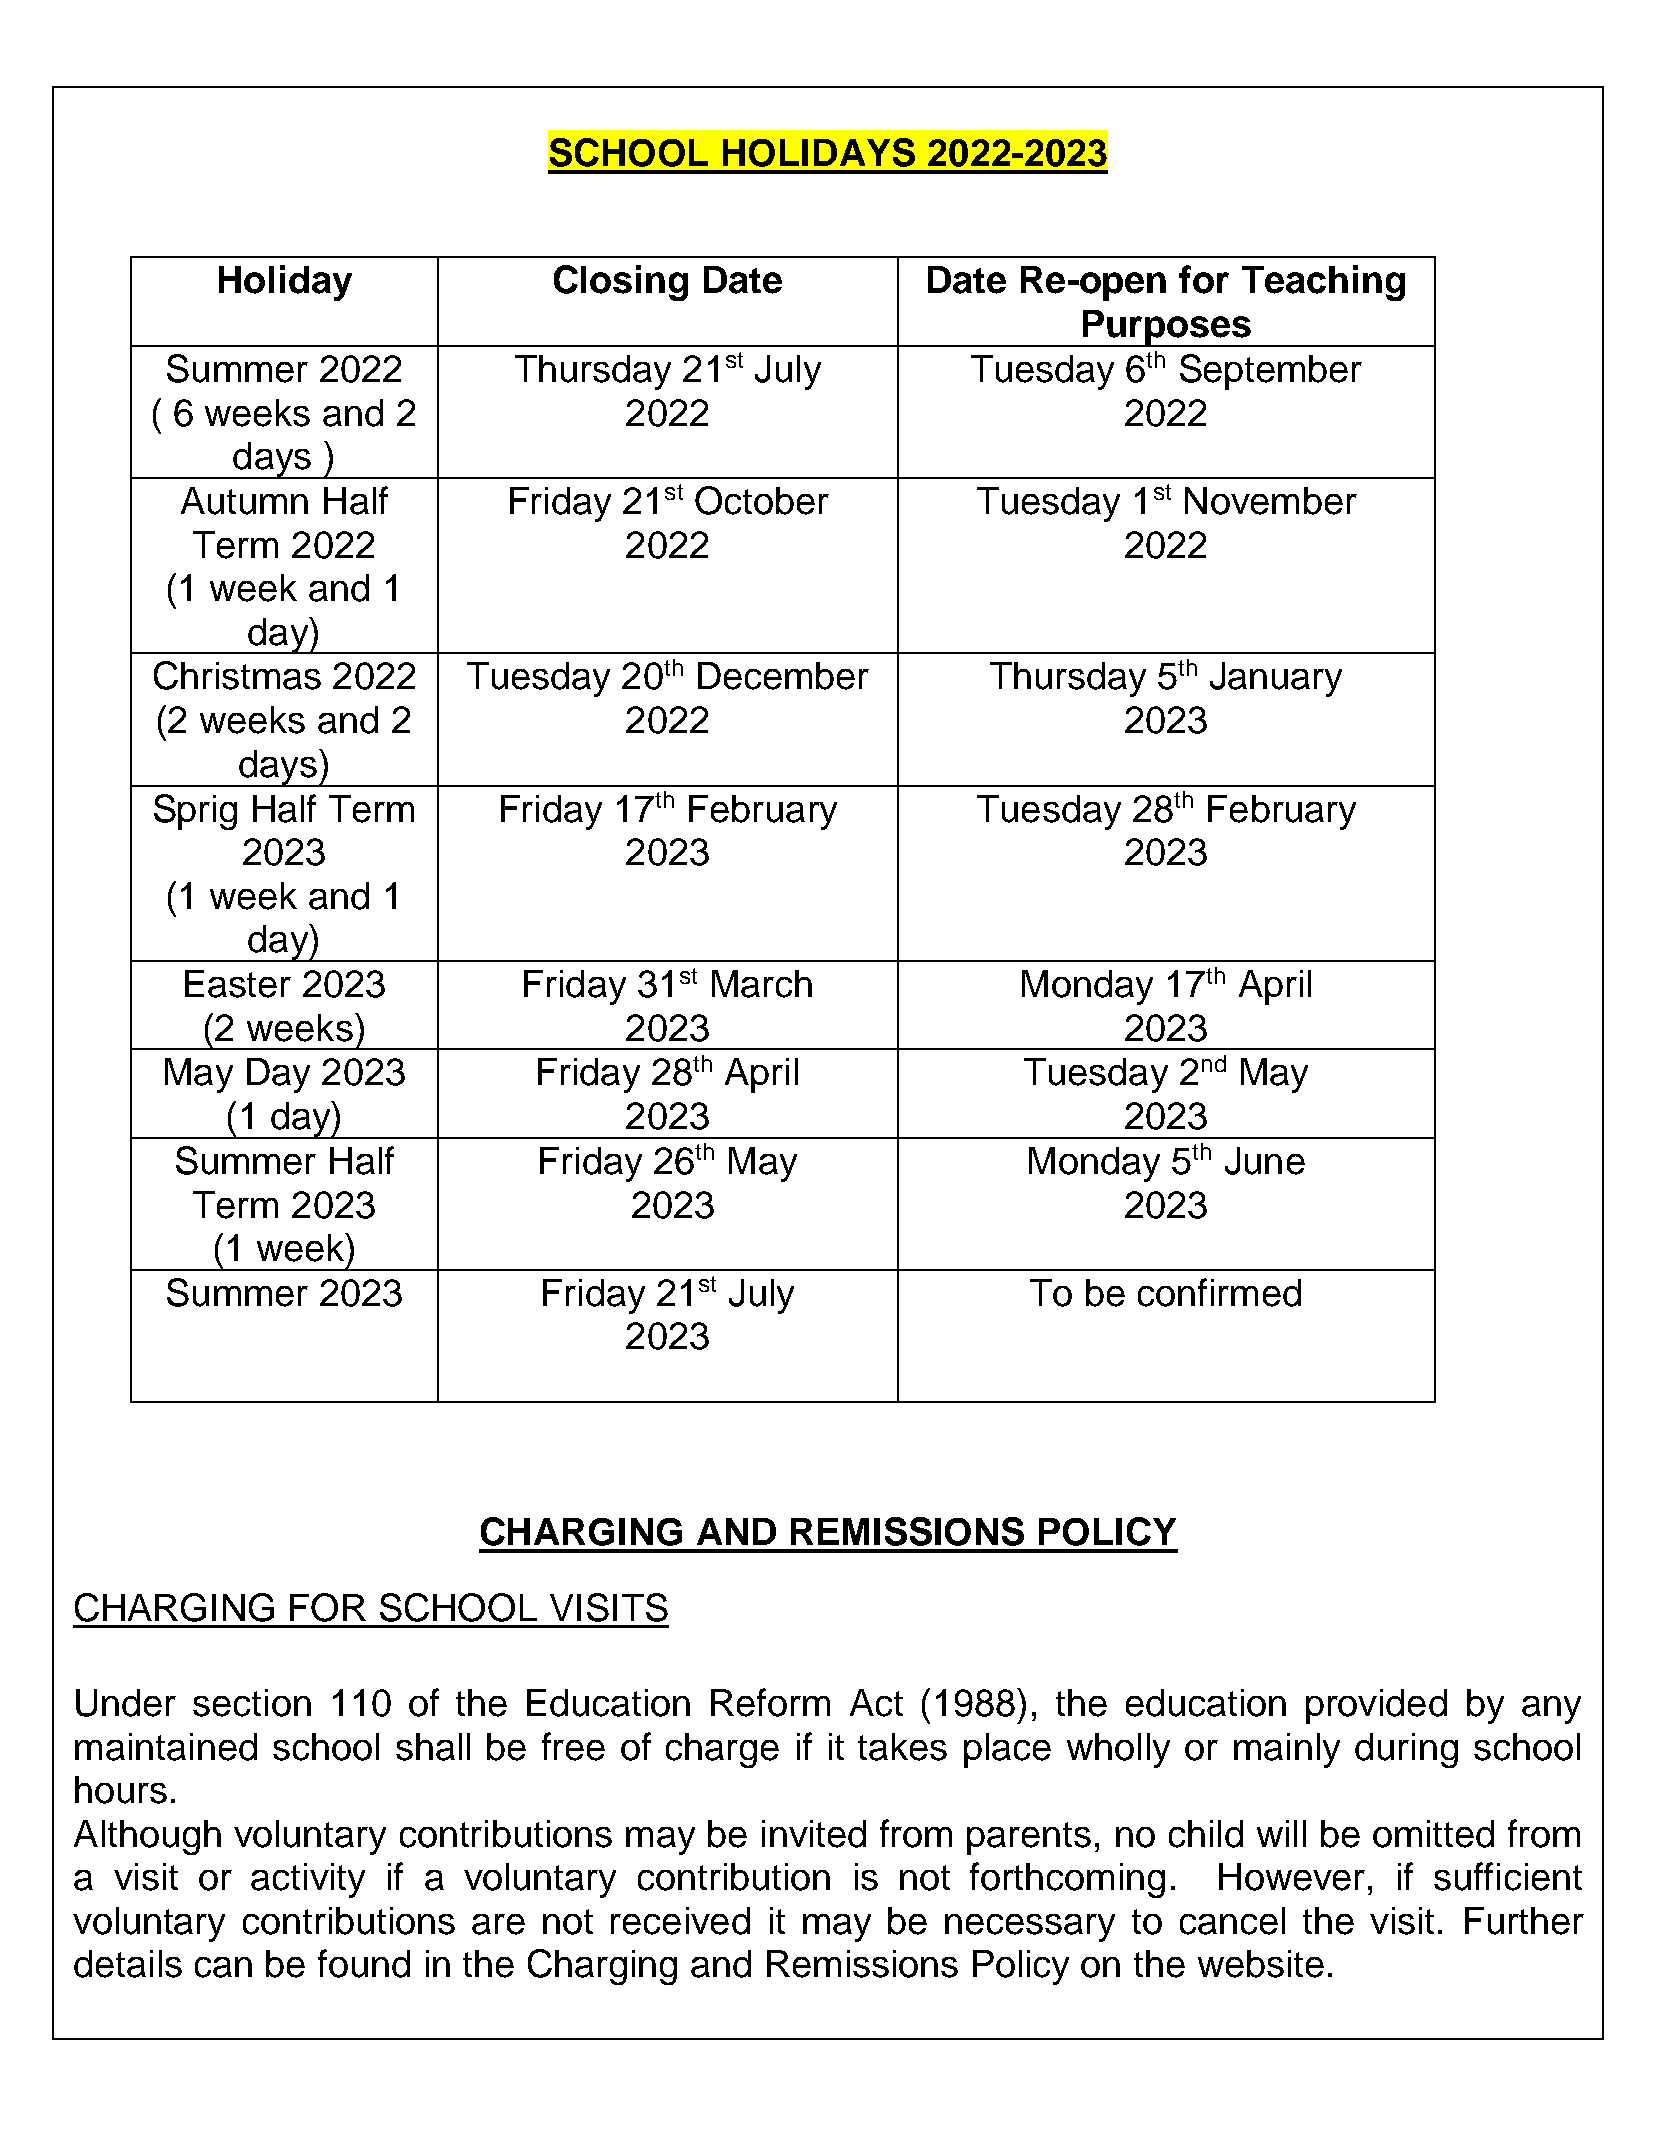 The width and height of the screenshot is (1655, 2142). What do you see at coordinates (308, 1880) in the screenshot?
I see `activity` at bounding box center [308, 1880].
